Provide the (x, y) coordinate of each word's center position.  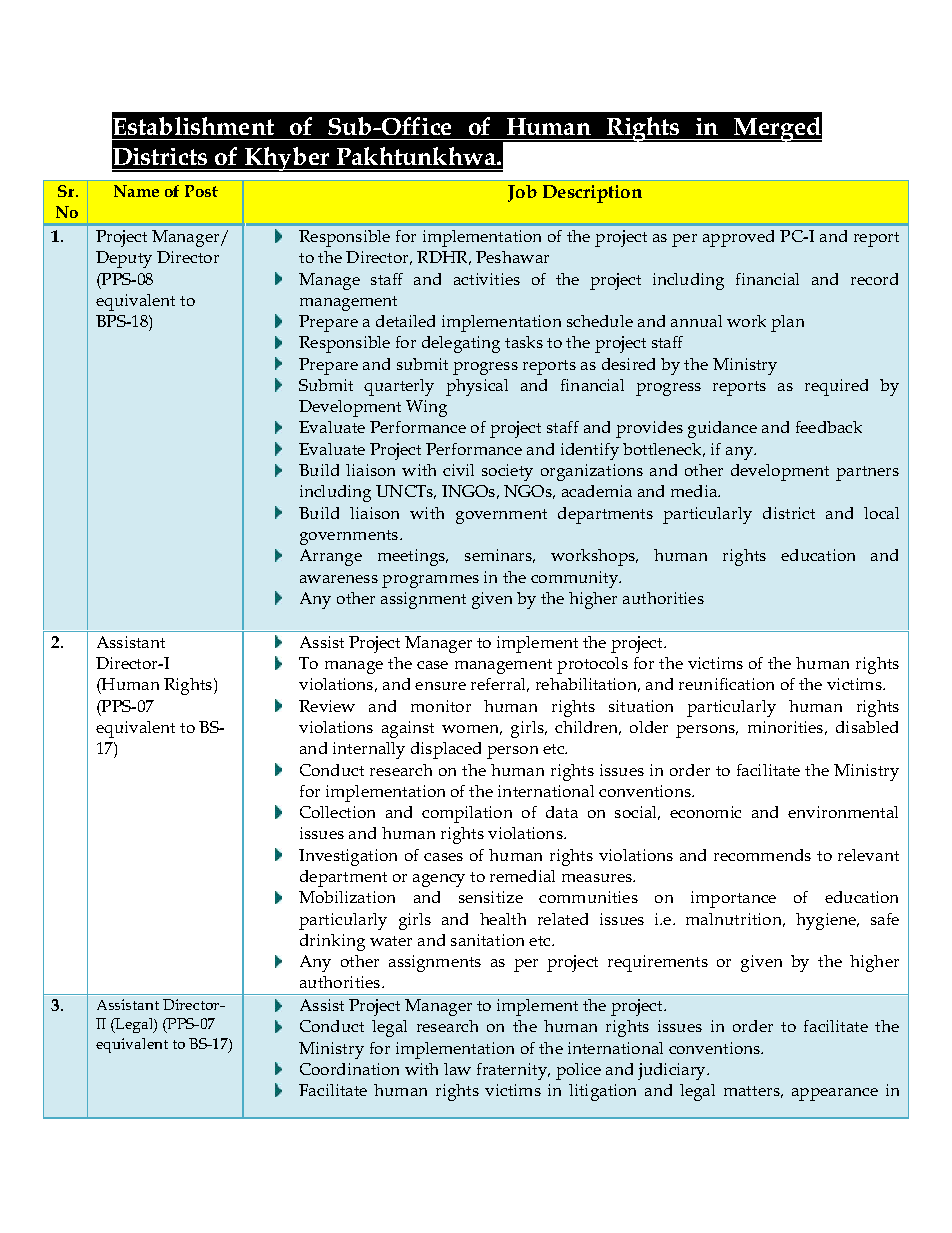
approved (738, 238)
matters (753, 1092)
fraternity (513, 1071)
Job (522, 193)
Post (201, 191)
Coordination (349, 1069)
